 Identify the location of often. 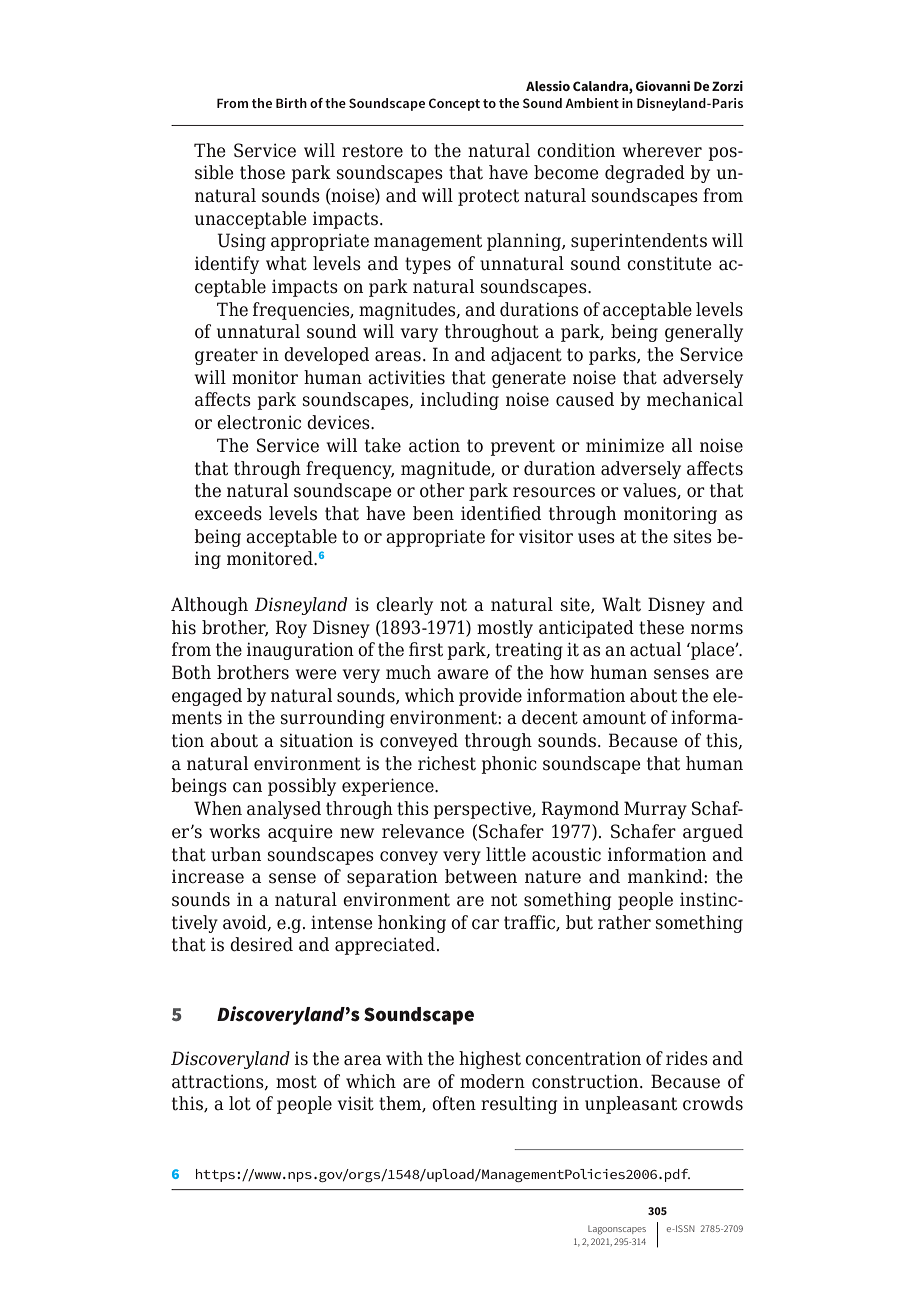
(454, 1103).
